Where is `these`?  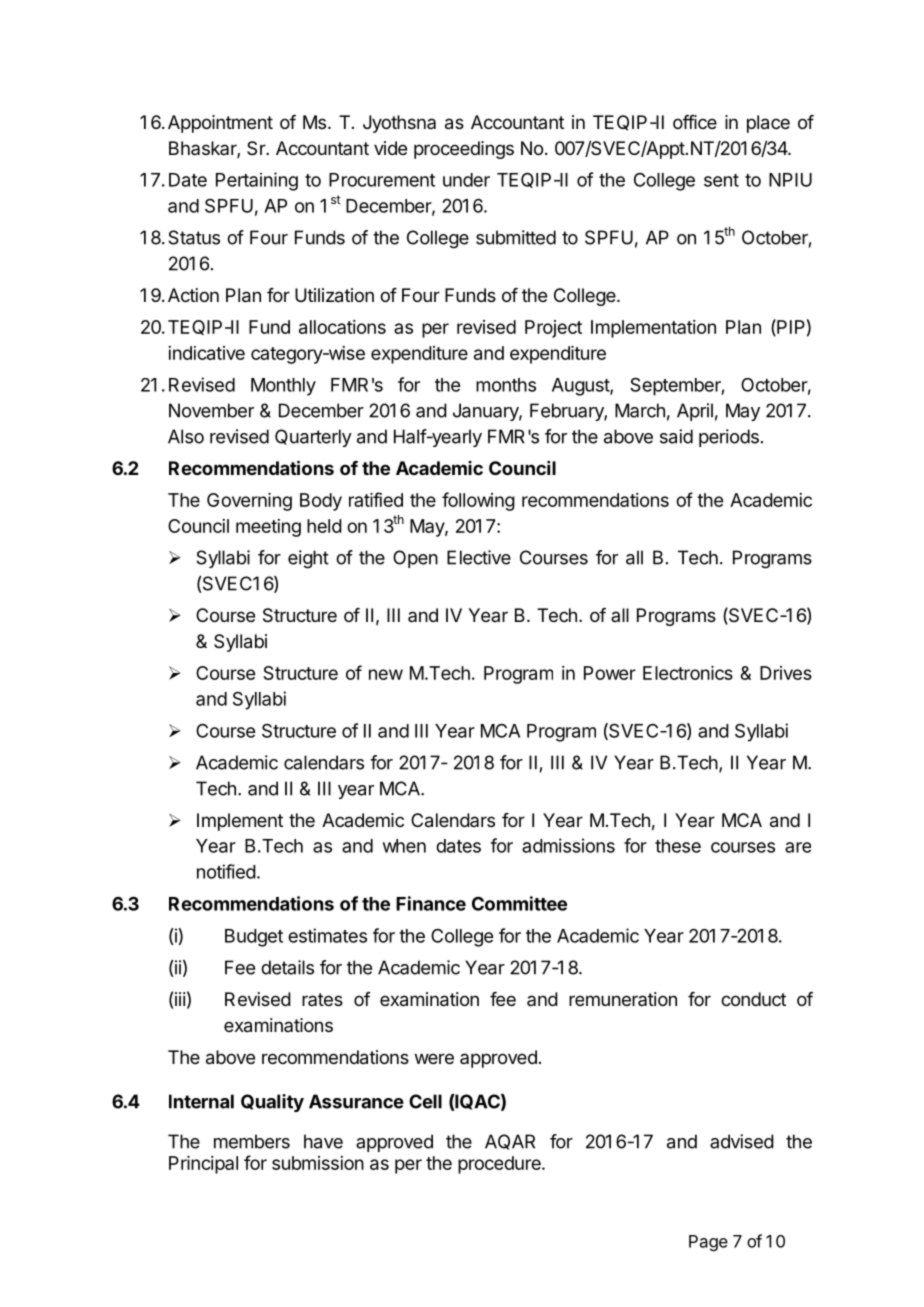 these is located at coordinates (678, 846).
